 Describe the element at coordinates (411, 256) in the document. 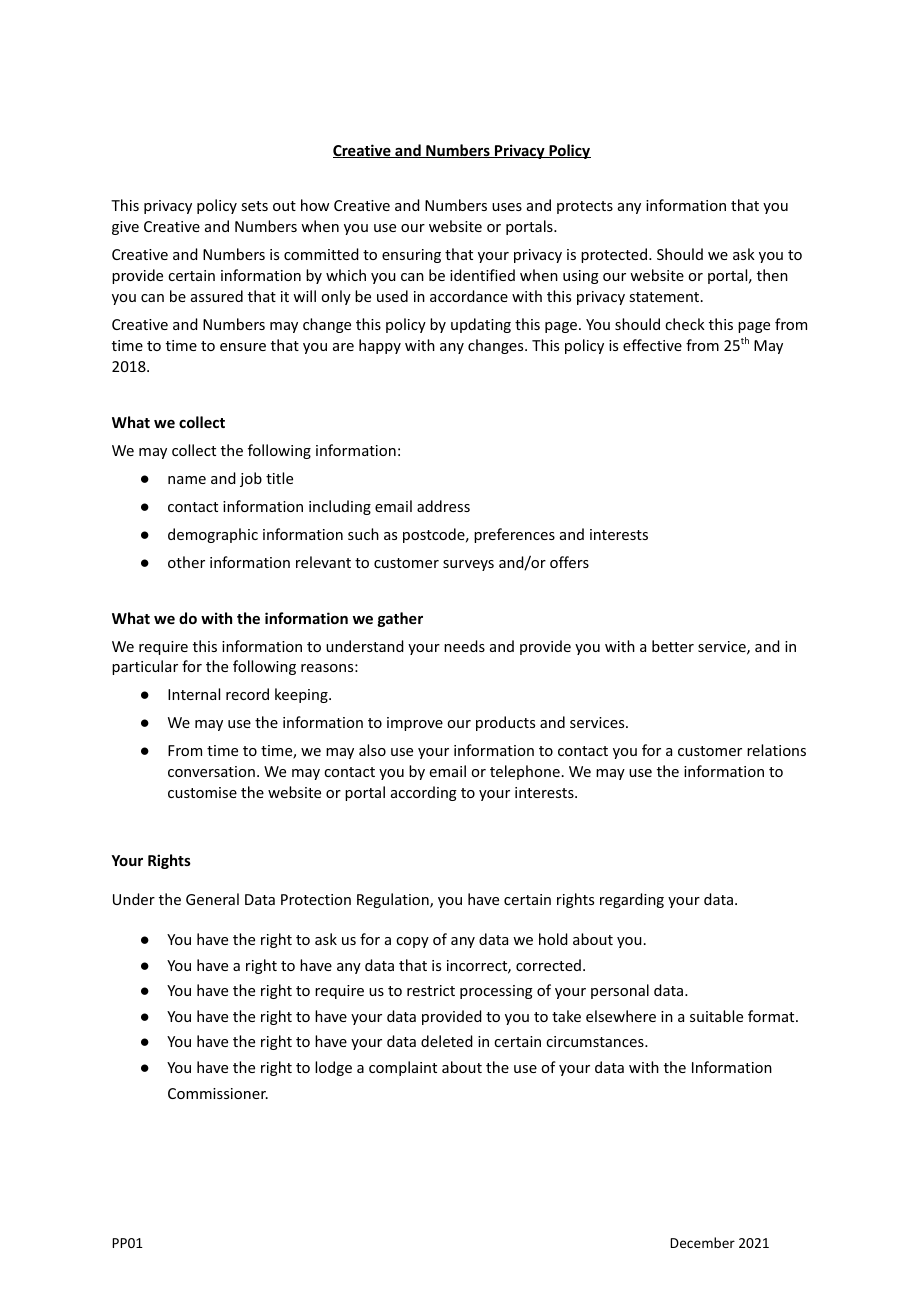

I see `ensuring` at that location.
